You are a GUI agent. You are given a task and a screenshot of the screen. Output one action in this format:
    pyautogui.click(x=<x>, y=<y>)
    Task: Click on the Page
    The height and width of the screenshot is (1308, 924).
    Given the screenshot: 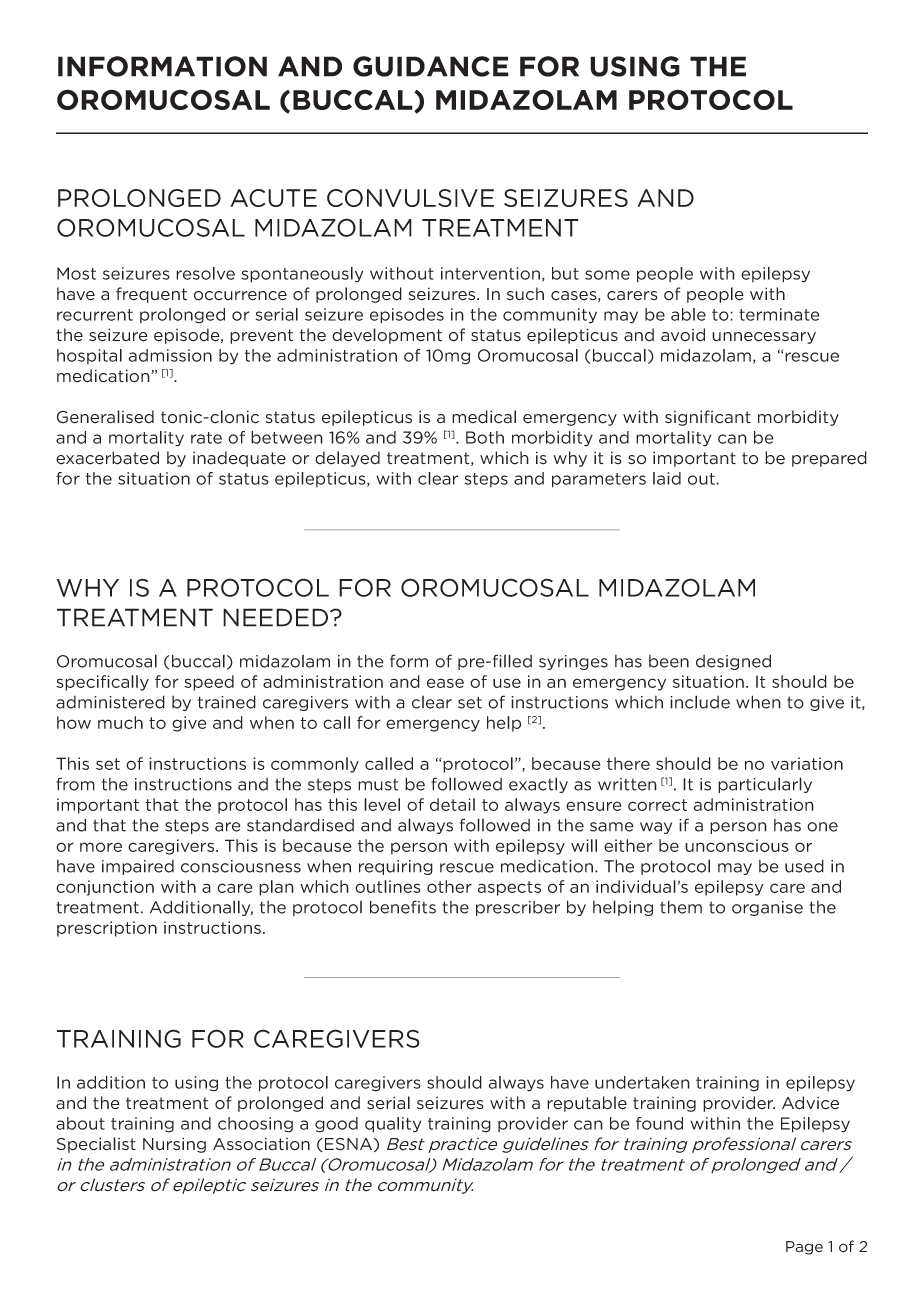 What is the action you would take?
    pyautogui.click(x=804, y=1248)
